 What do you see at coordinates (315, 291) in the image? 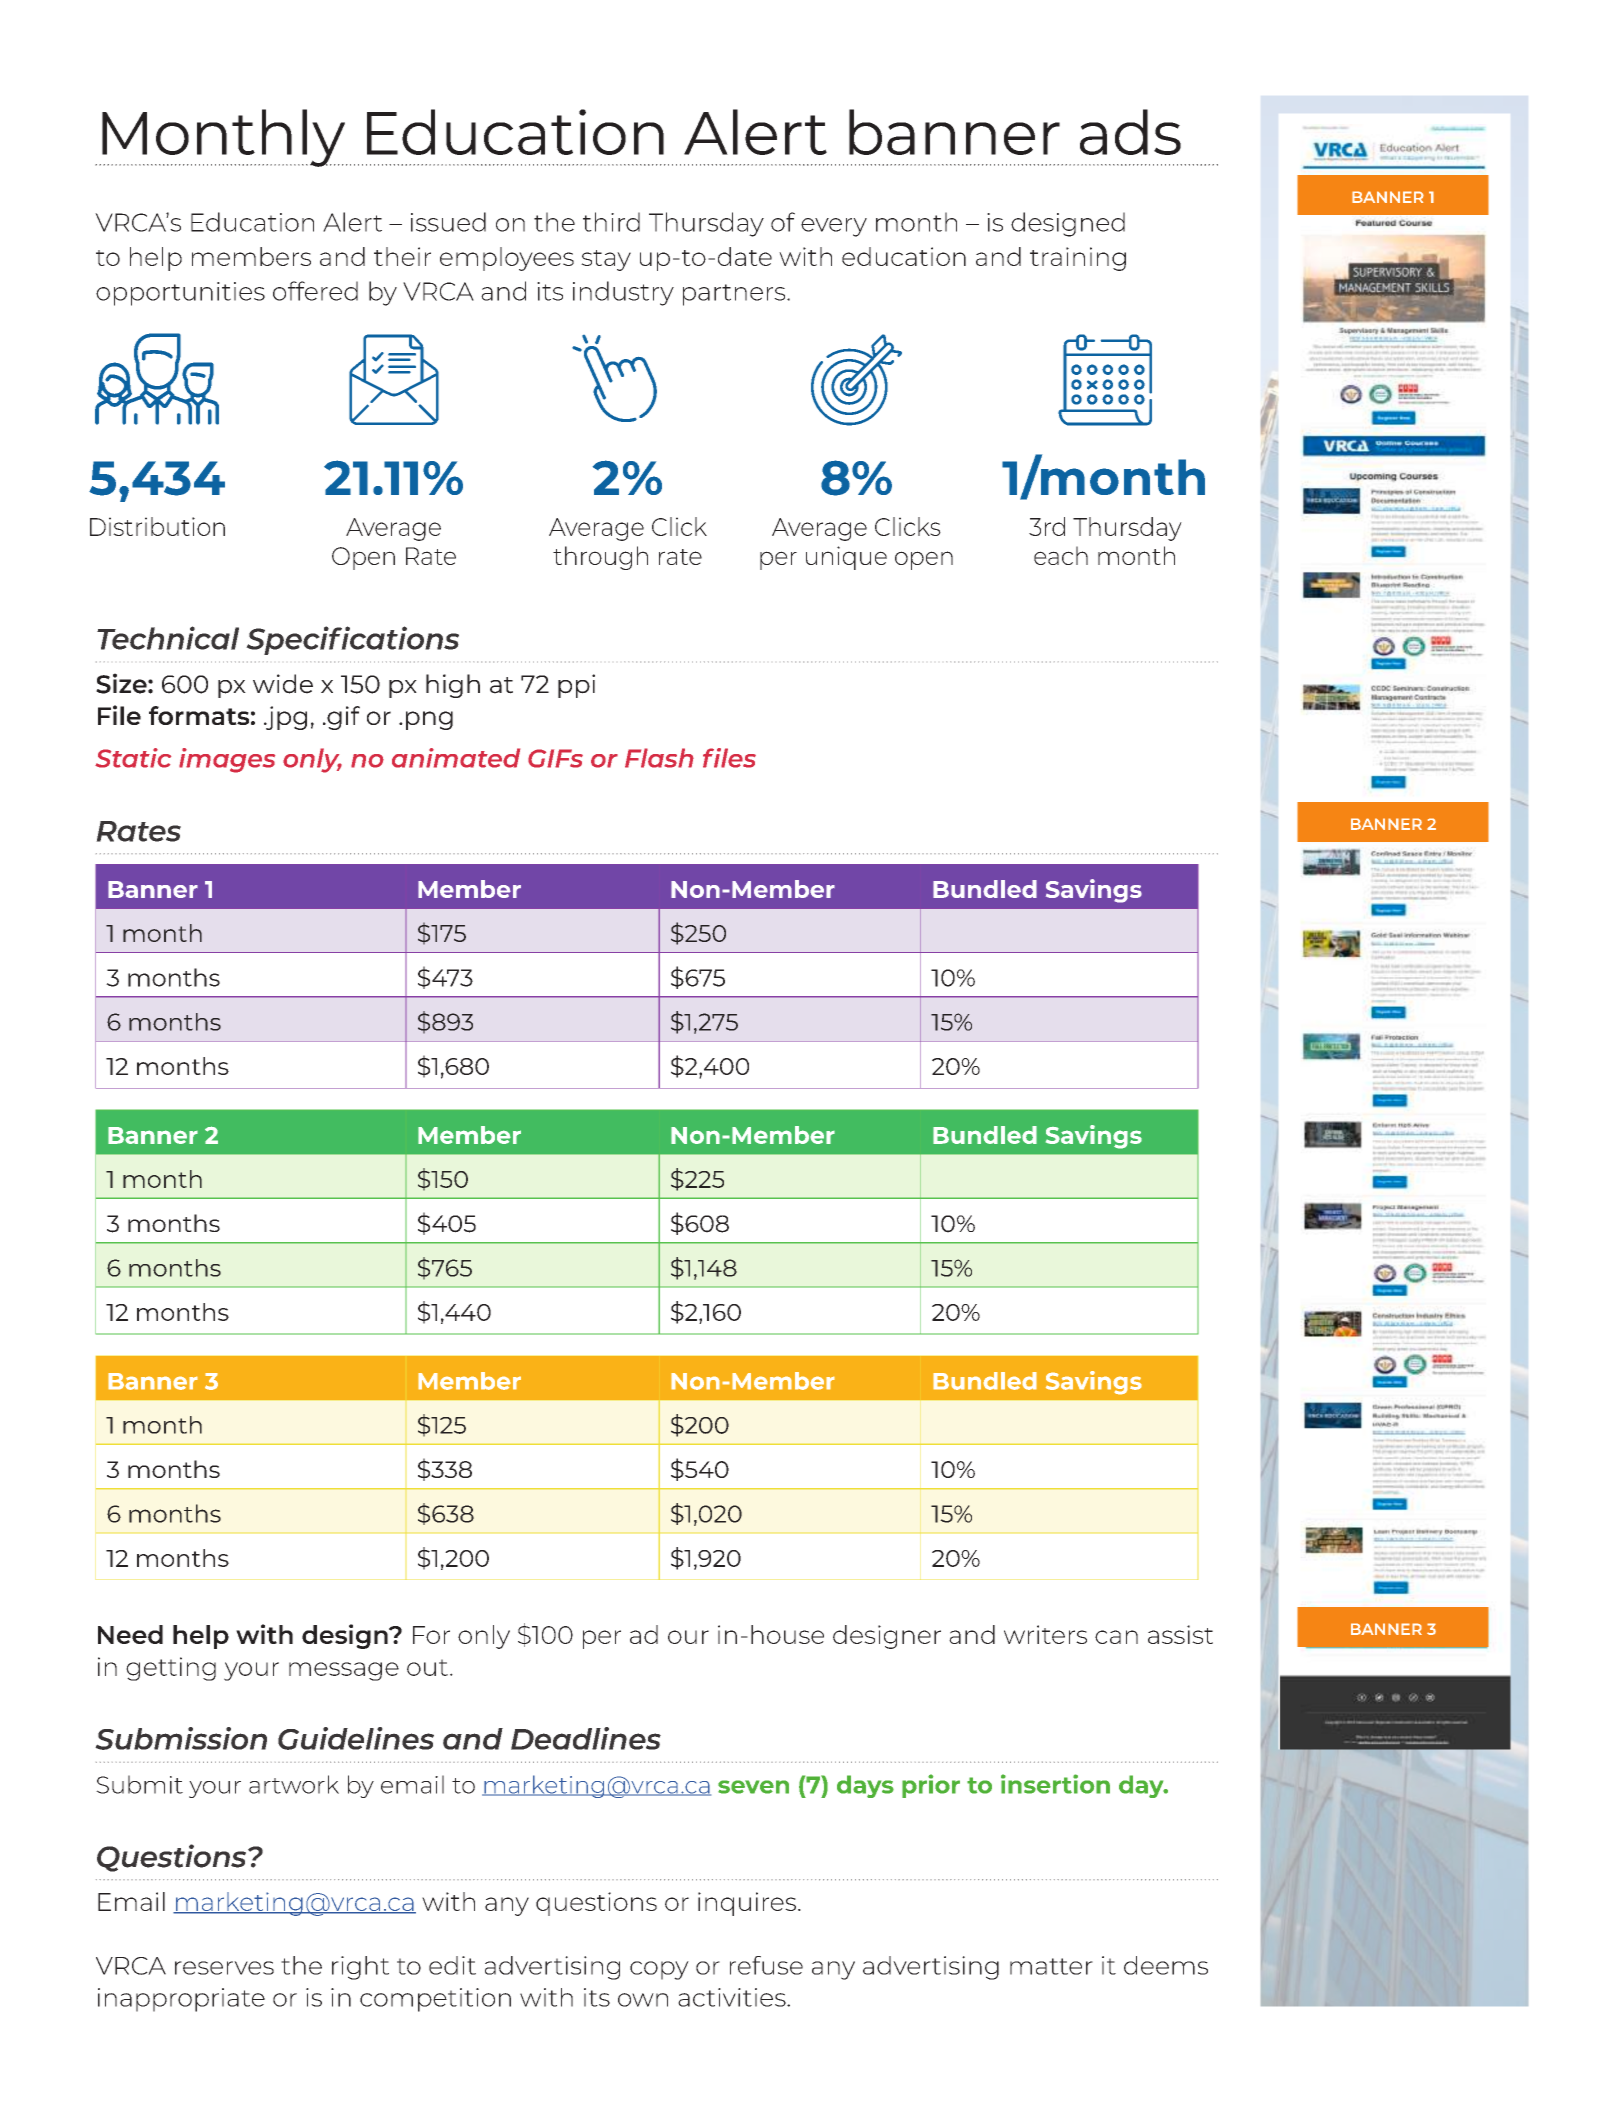
I see `offered` at bounding box center [315, 291].
